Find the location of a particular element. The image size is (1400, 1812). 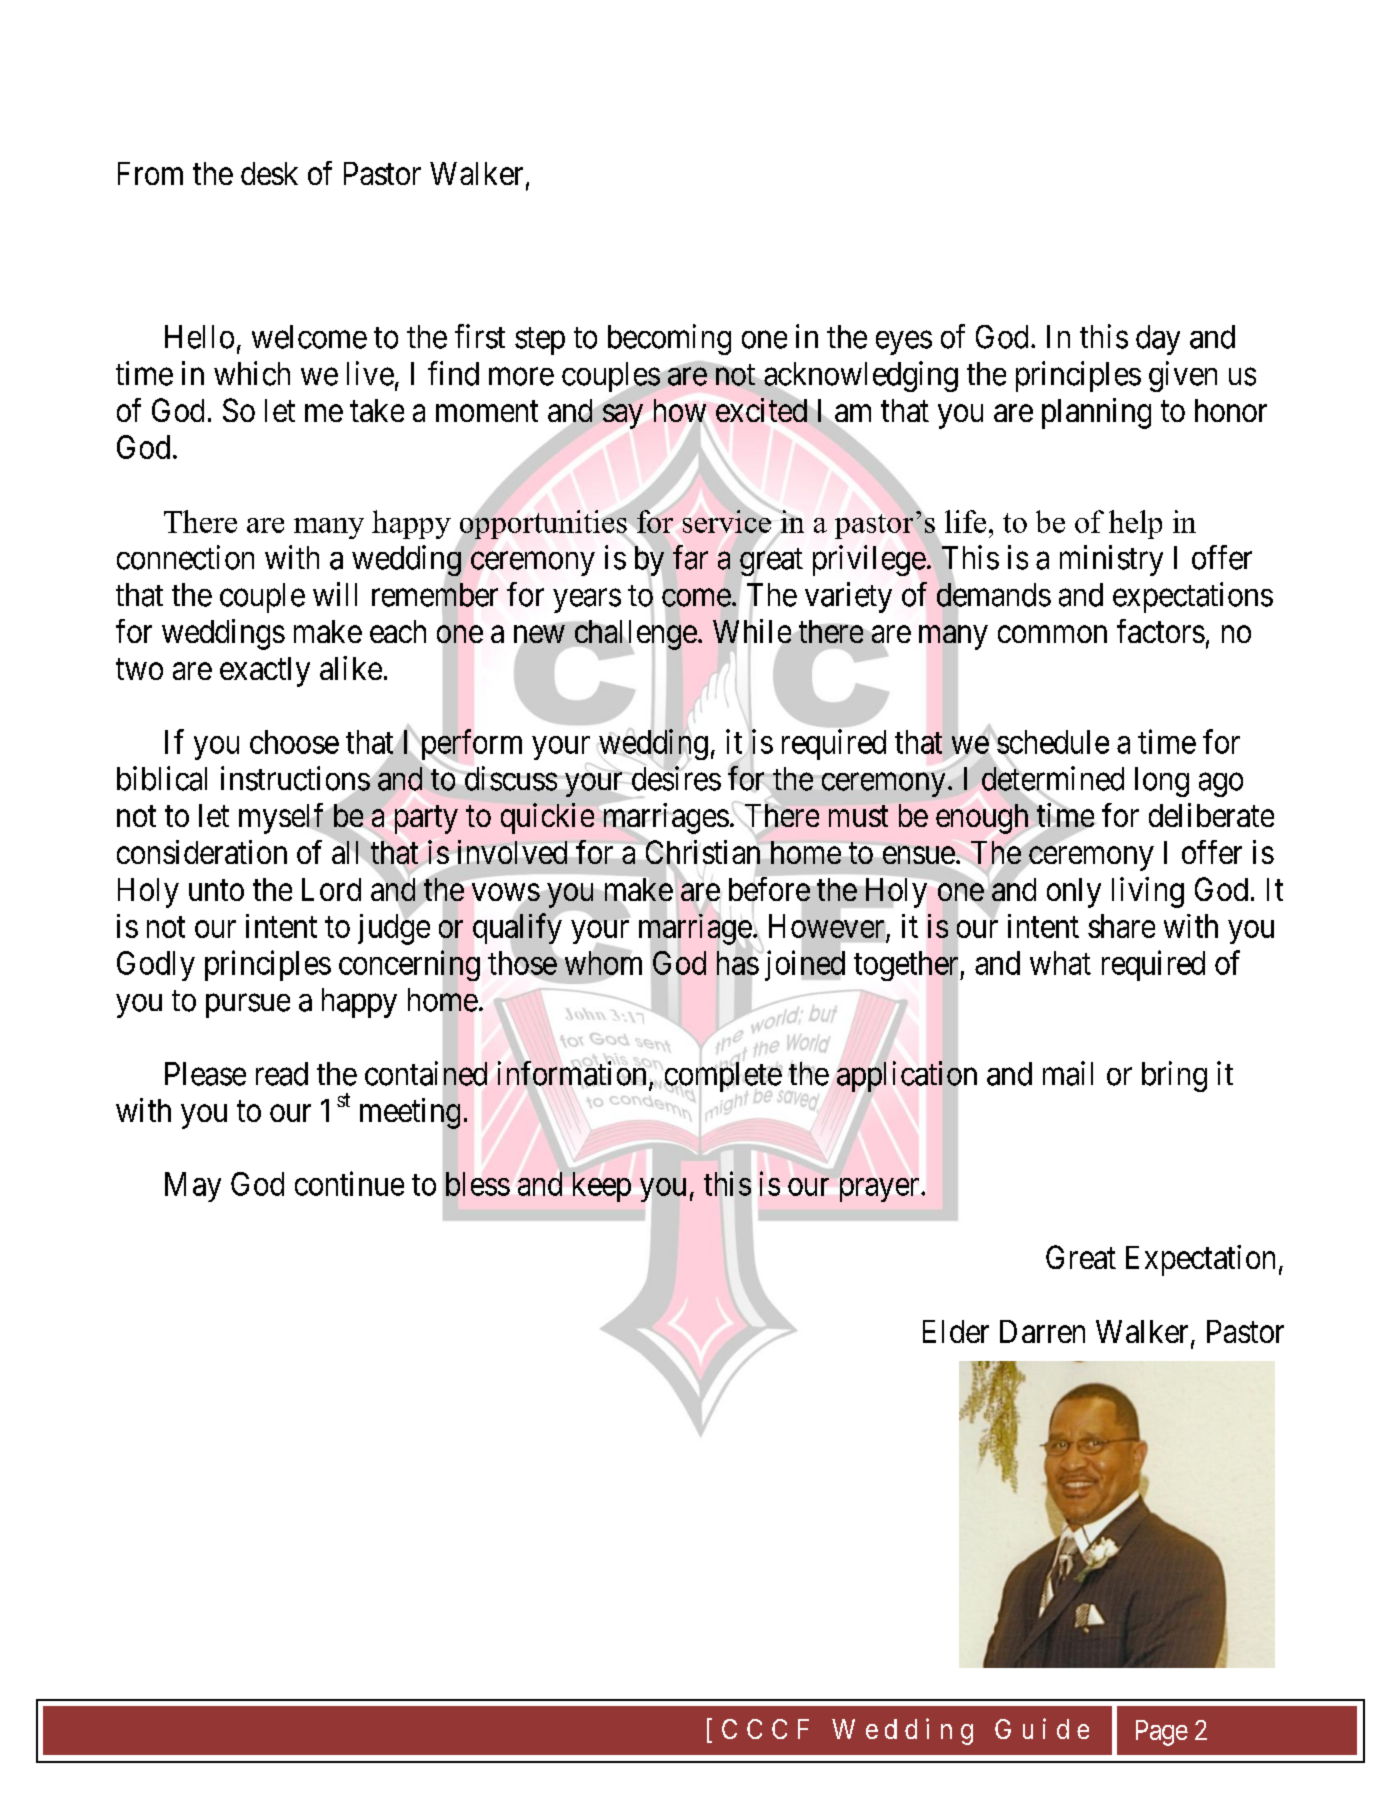

May is located at coordinates (193, 1187).
